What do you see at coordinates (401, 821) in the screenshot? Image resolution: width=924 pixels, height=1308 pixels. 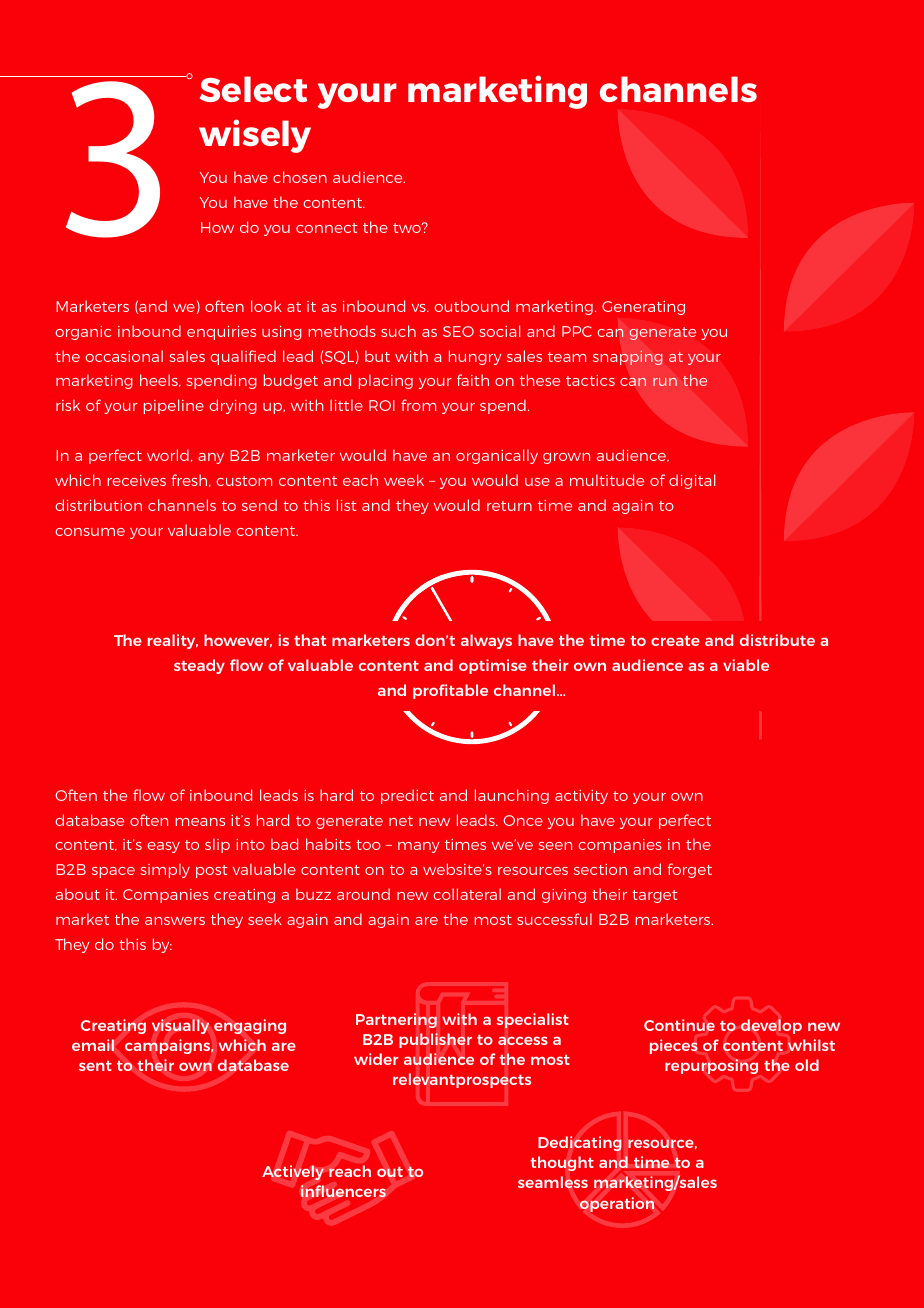 I see `net` at bounding box center [401, 821].
